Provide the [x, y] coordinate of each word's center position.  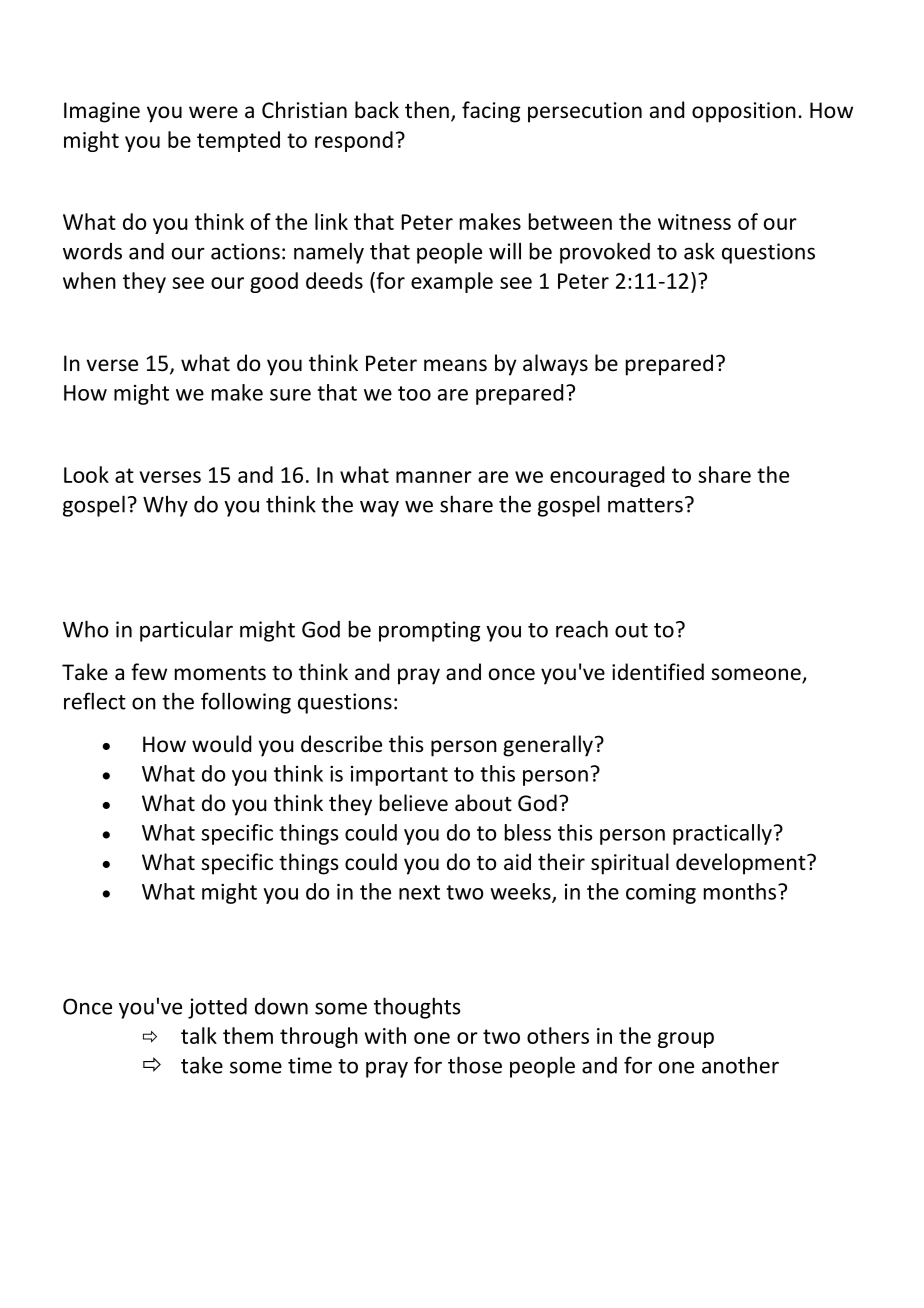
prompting [429, 631]
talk [199, 1035]
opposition [744, 112]
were [213, 112]
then [427, 110]
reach [582, 629]
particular [186, 631]
